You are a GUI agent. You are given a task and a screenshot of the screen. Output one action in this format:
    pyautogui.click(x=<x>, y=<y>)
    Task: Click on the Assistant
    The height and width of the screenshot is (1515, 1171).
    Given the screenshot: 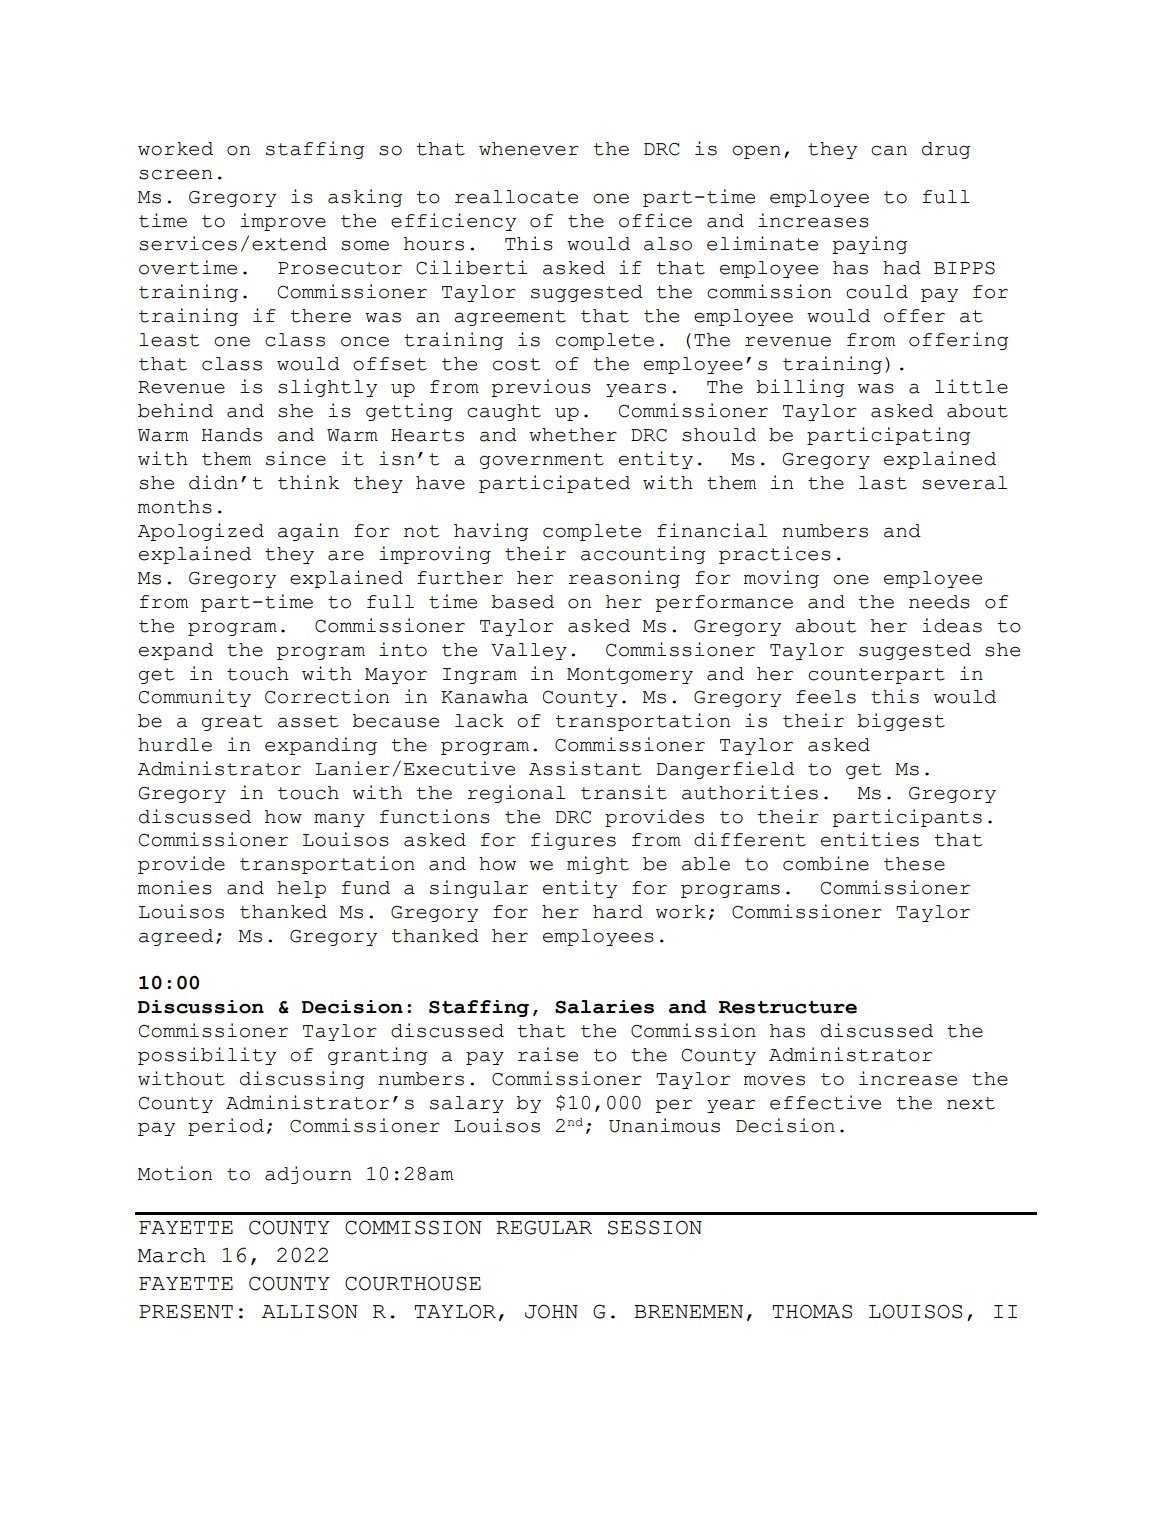 What is the action you would take?
    pyautogui.click(x=585, y=768)
